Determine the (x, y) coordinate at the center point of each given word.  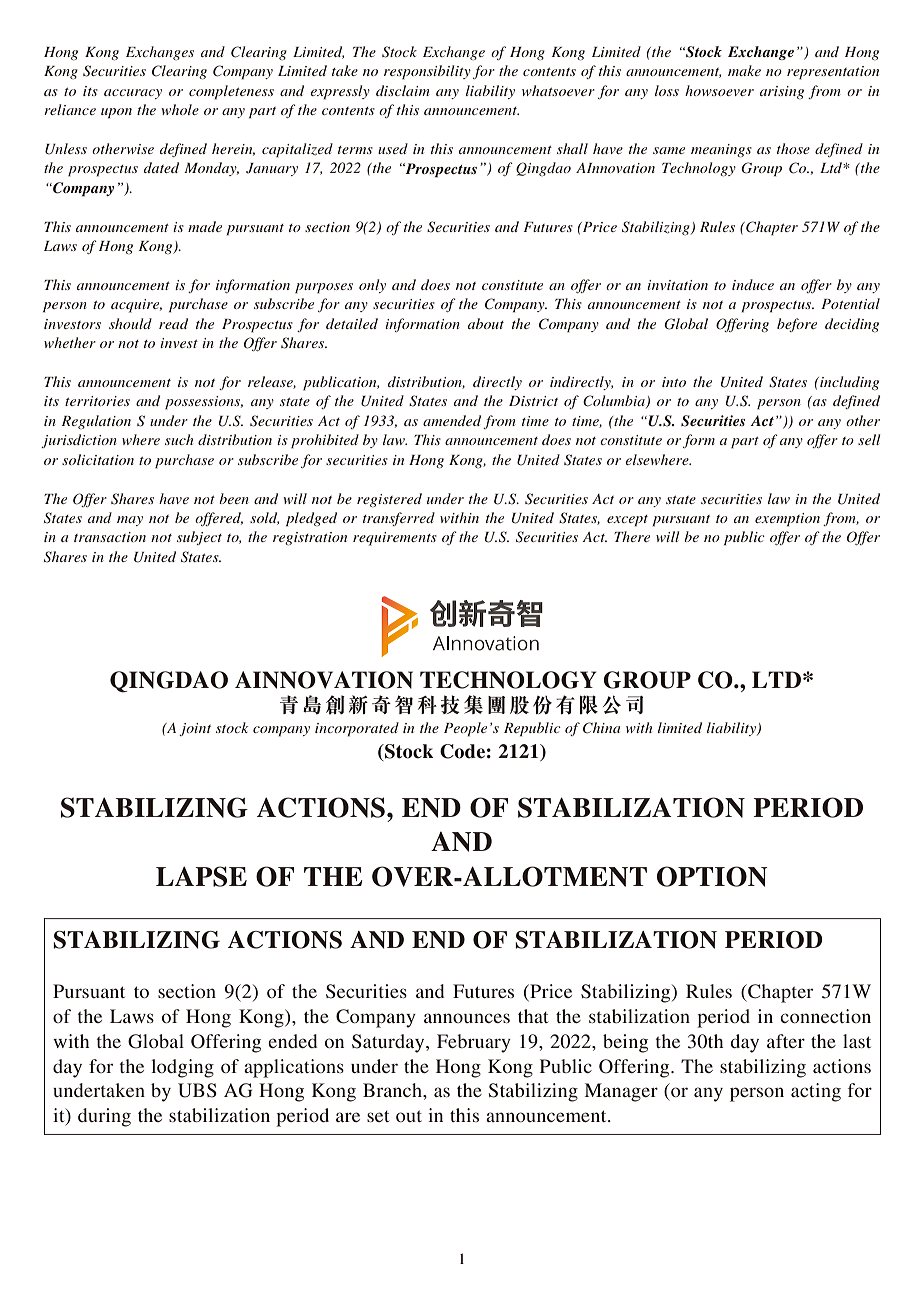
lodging (182, 1068)
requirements (395, 539)
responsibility (427, 72)
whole (180, 109)
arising (782, 92)
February (474, 1043)
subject (199, 538)
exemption (787, 520)
